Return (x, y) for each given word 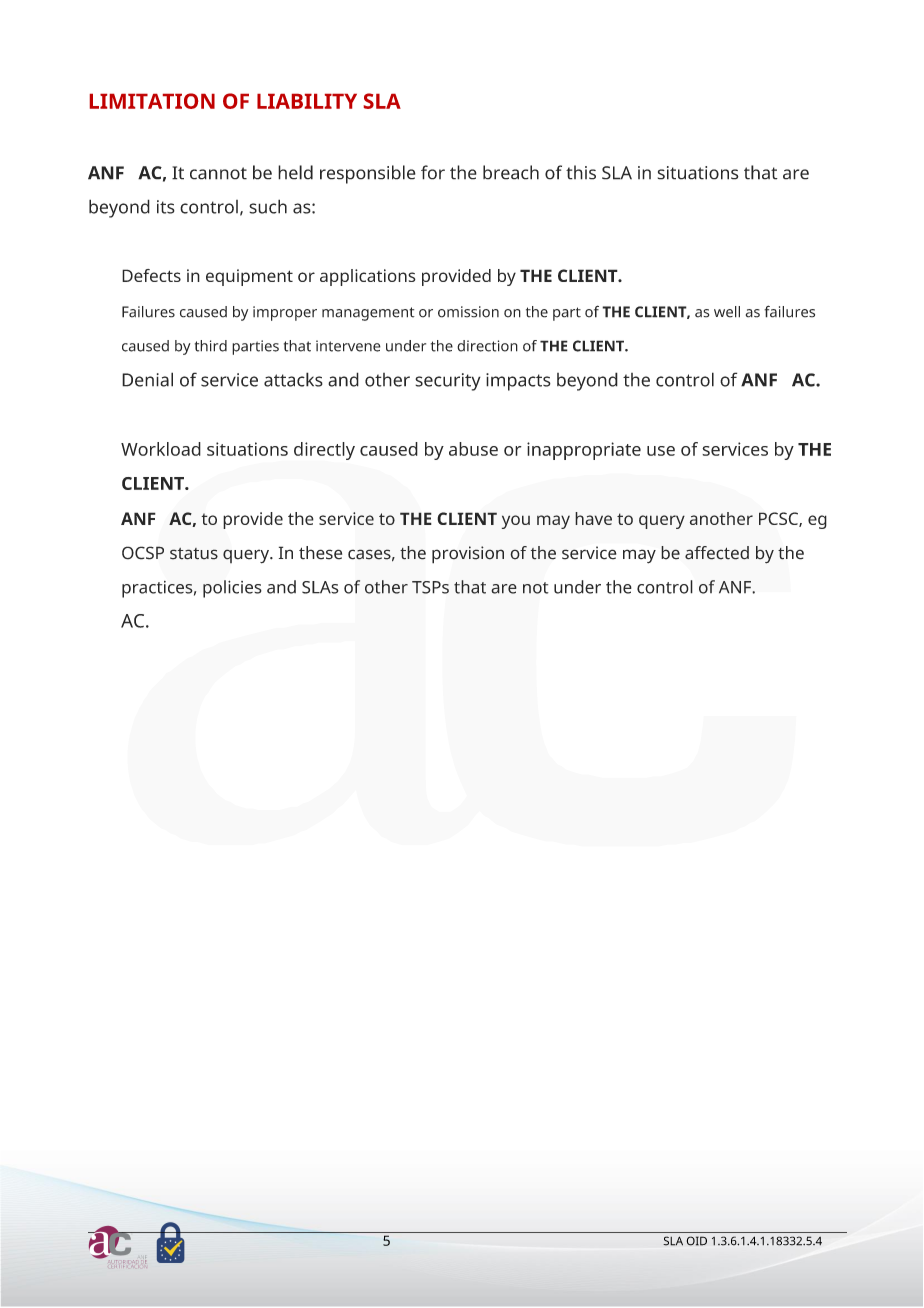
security (448, 382)
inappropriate (584, 451)
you (516, 522)
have (593, 518)
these (320, 553)
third (211, 346)
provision (468, 554)
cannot (218, 173)
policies (232, 589)
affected (717, 553)
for (433, 172)
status (194, 554)
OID (697, 1241)
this (581, 172)
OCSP (143, 553)
